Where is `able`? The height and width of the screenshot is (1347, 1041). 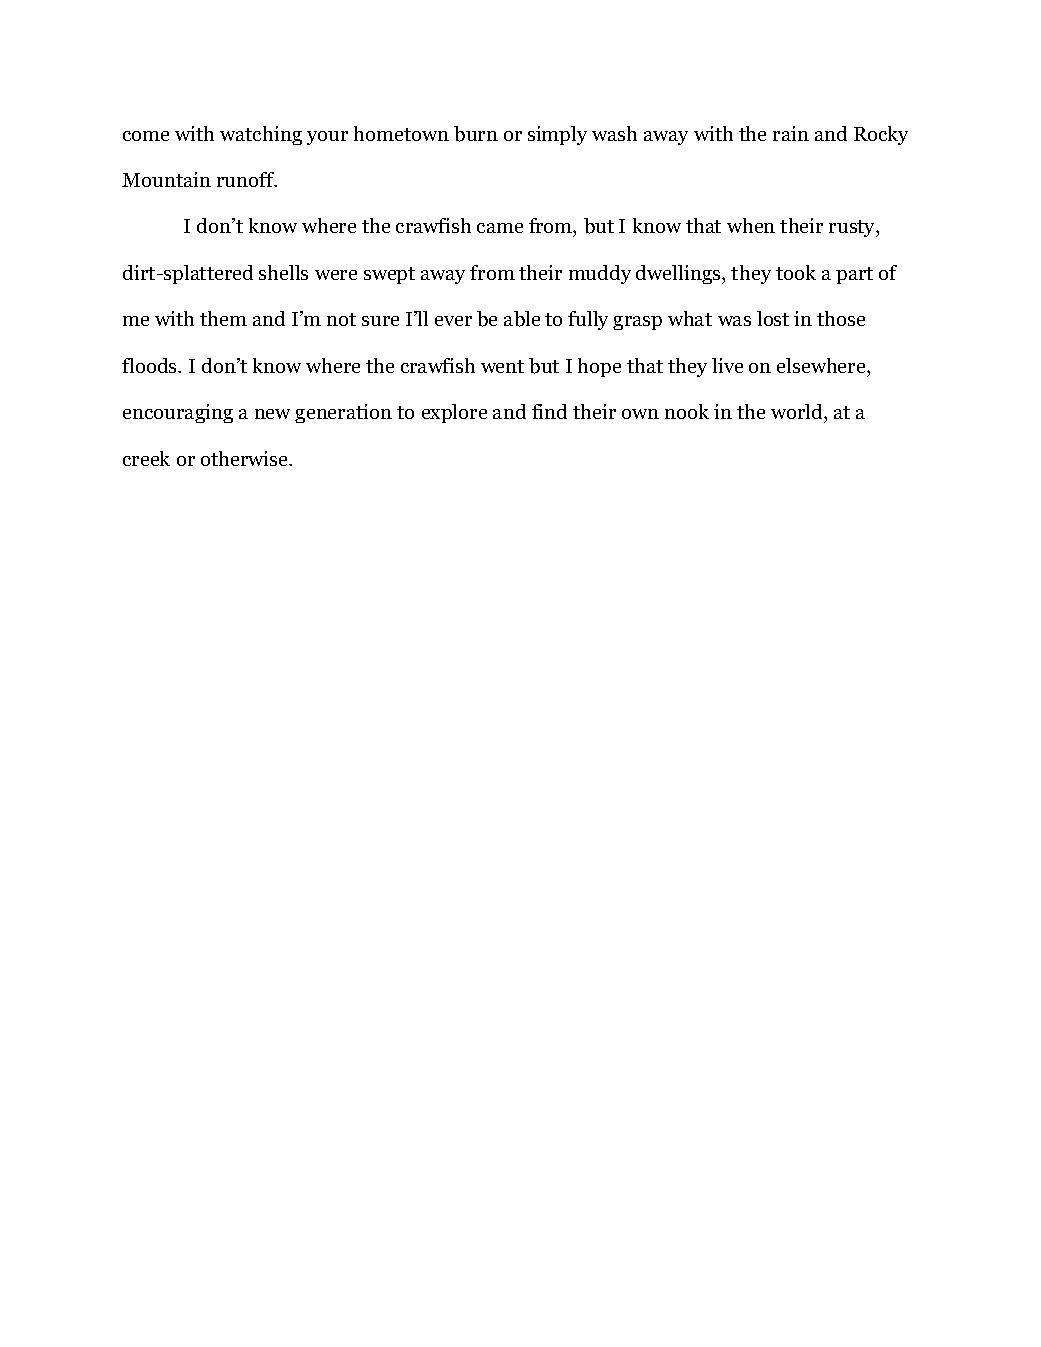
able is located at coordinates (522, 319).
